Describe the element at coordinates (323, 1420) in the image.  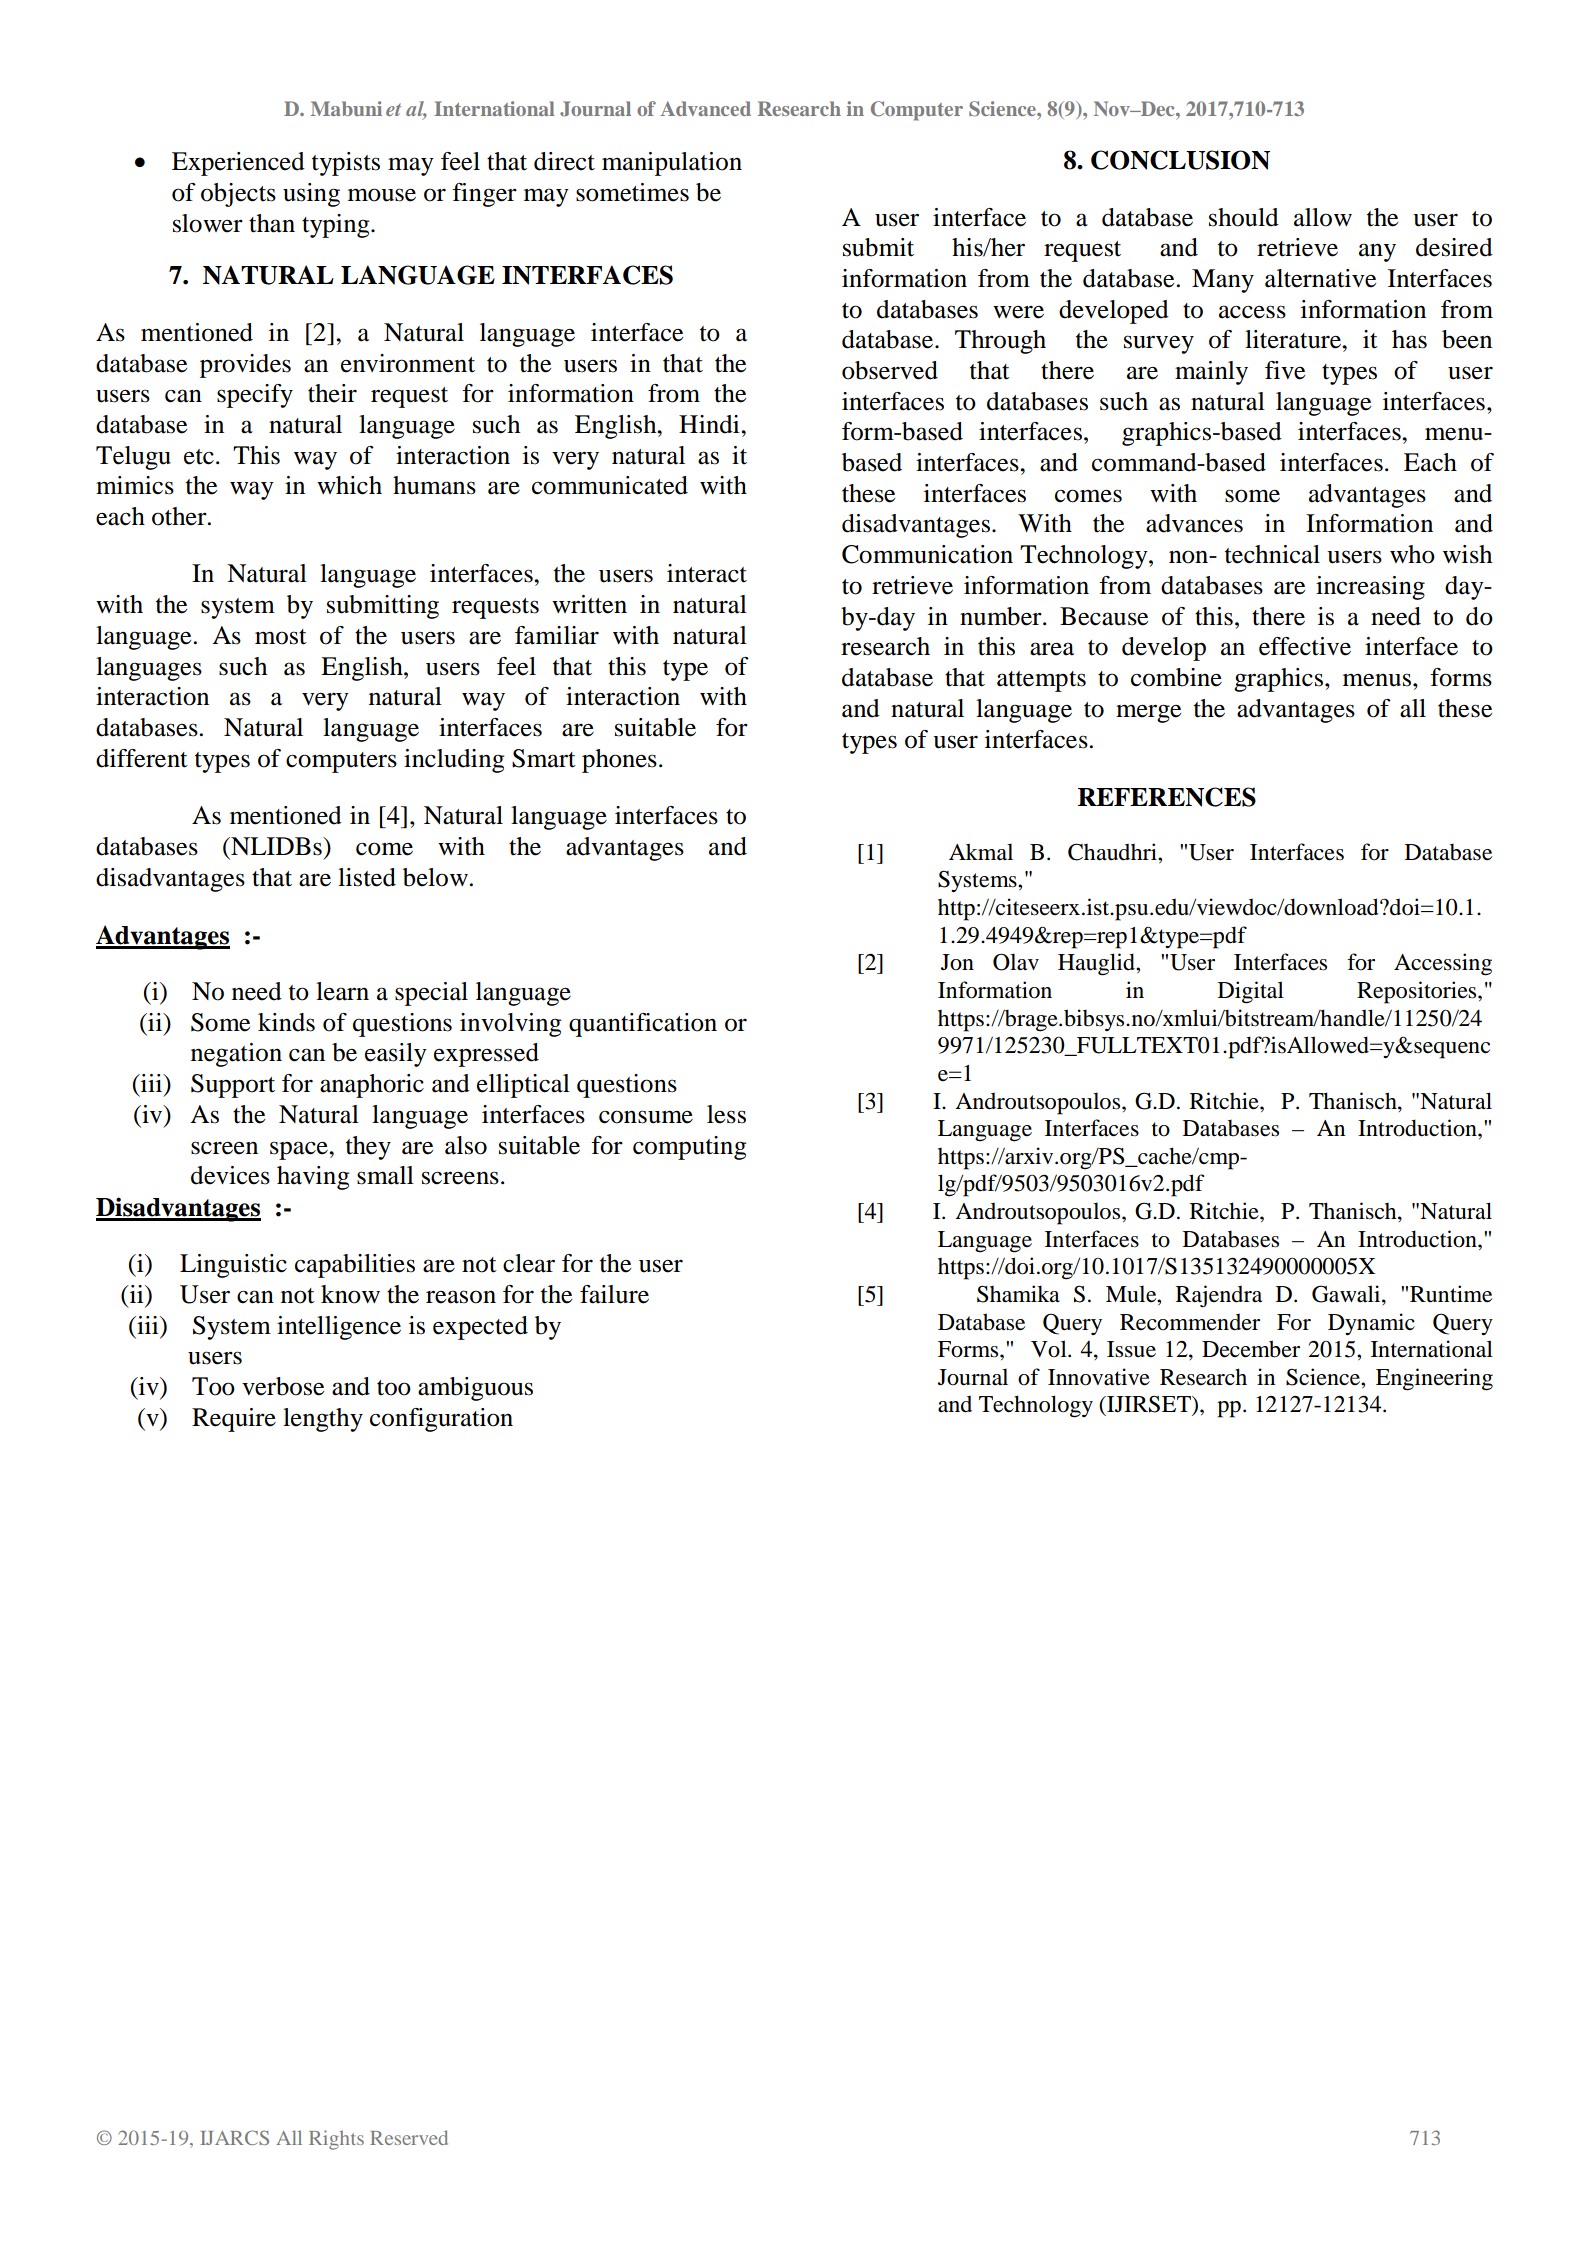
I see `lengthy` at that location.
